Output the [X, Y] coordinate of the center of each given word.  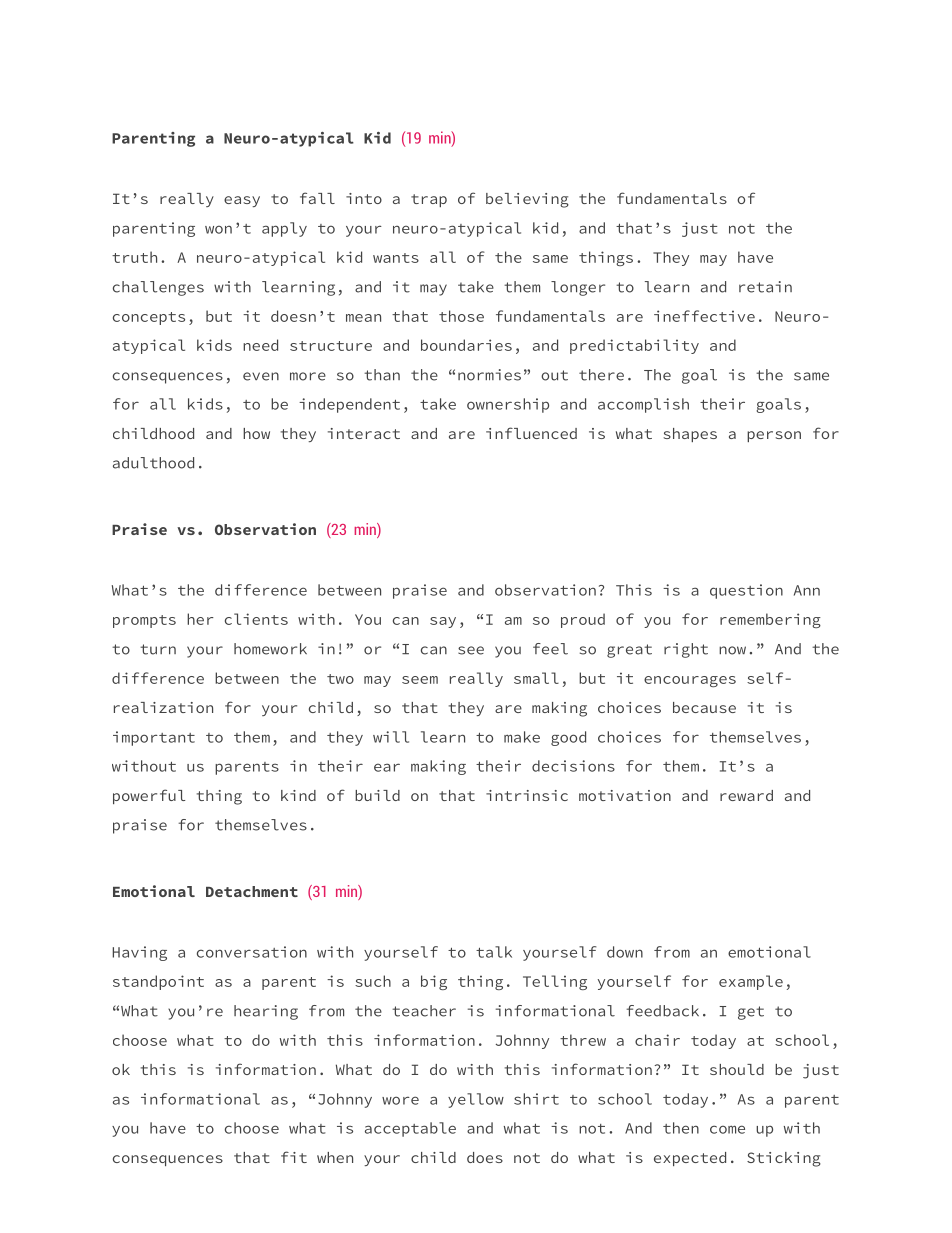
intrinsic [527, 795]
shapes [690, 435]
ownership [508, 405]
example [751, 982]
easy [242, 201]
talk [494, 952]
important [154, 738]
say [443, 622]
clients [256, 619]
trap [429, 200]
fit [294, 1157]
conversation [252, 952]
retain [765, 287]
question [746, 591]
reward [746, 795]
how [256, 433]
